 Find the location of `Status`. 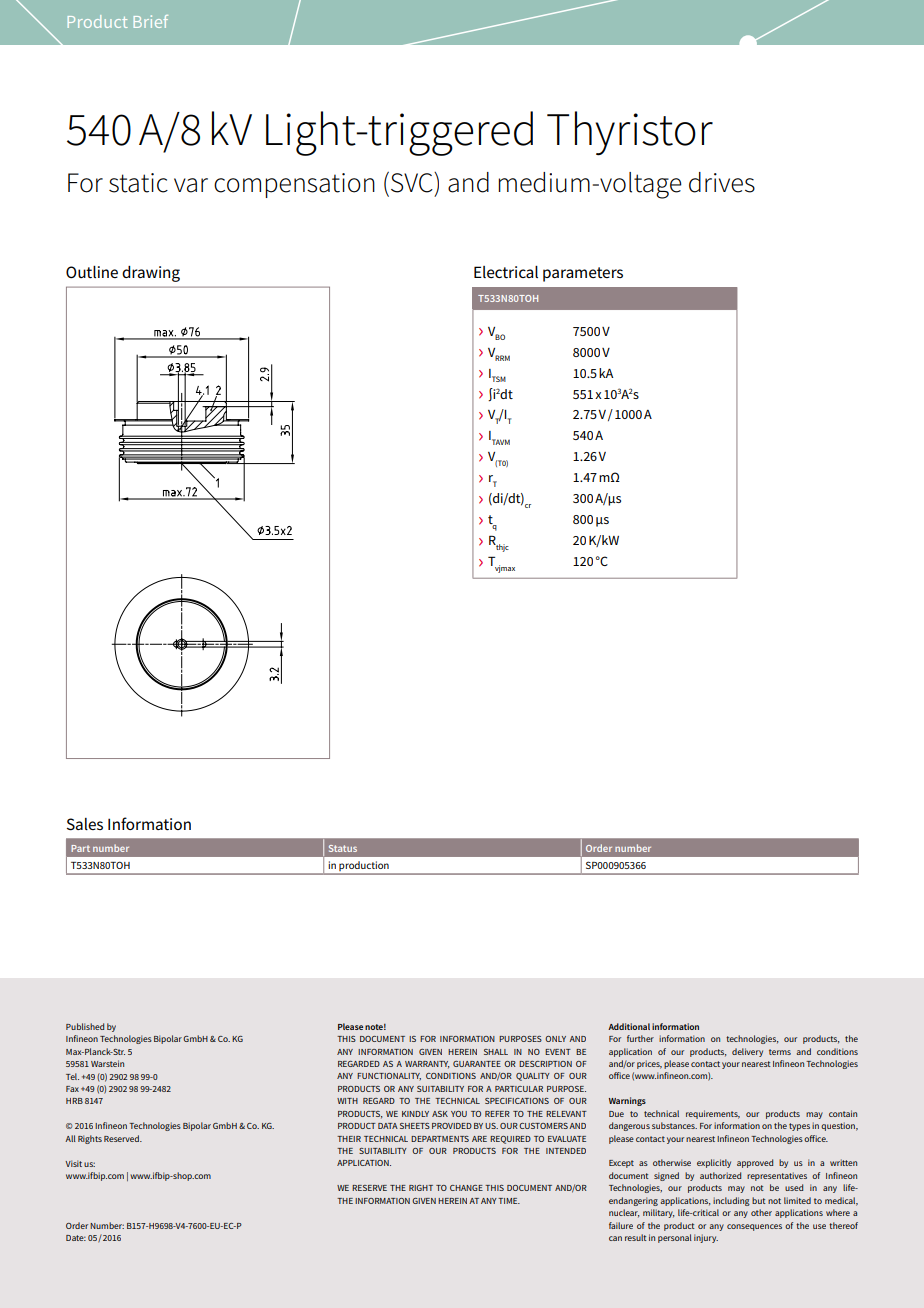

Status is located at coordinates (343, 848).
